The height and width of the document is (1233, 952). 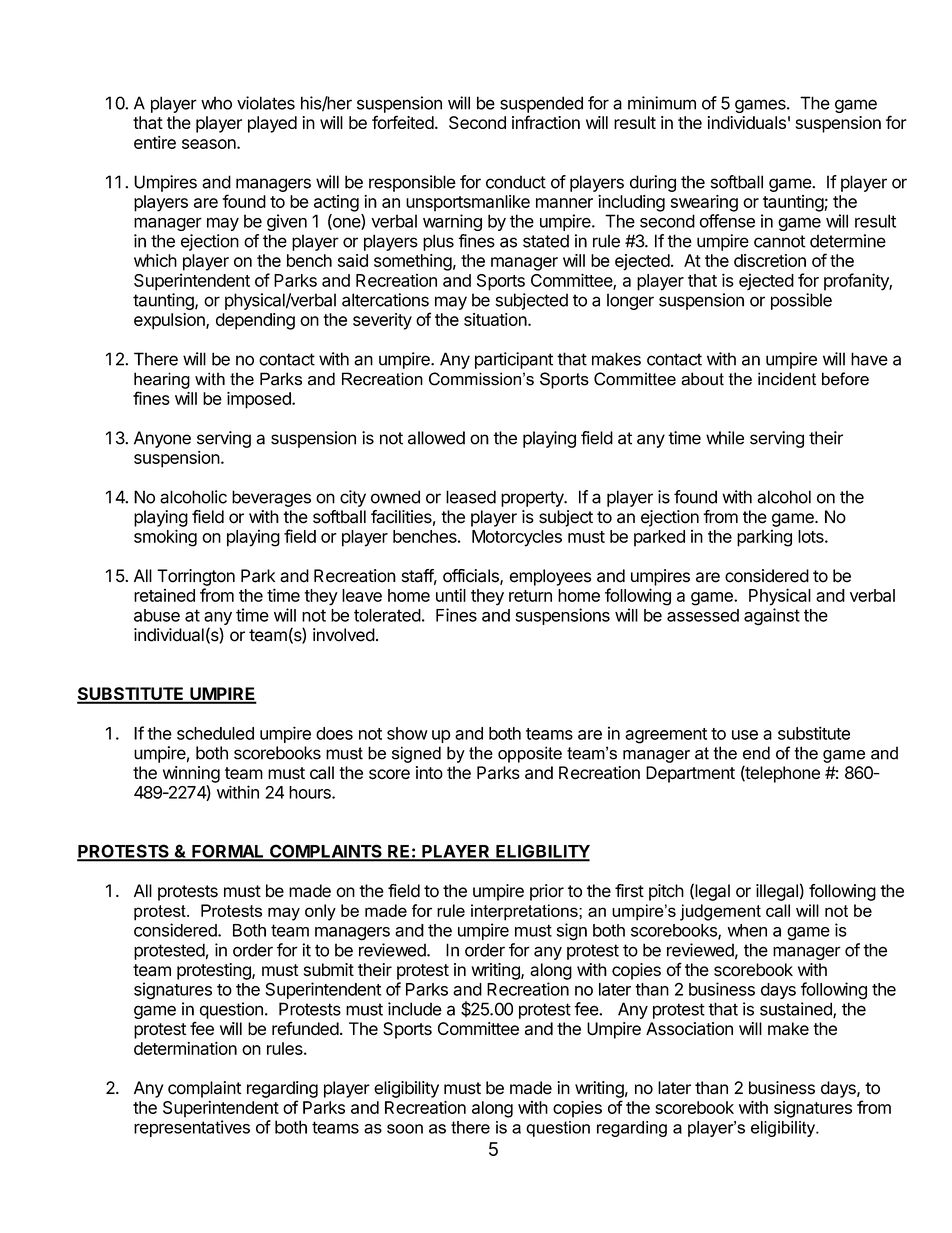 What do you see at coordinates (196, 577) in the document?
I see `Torrington` at bounding box center [196, 577].
